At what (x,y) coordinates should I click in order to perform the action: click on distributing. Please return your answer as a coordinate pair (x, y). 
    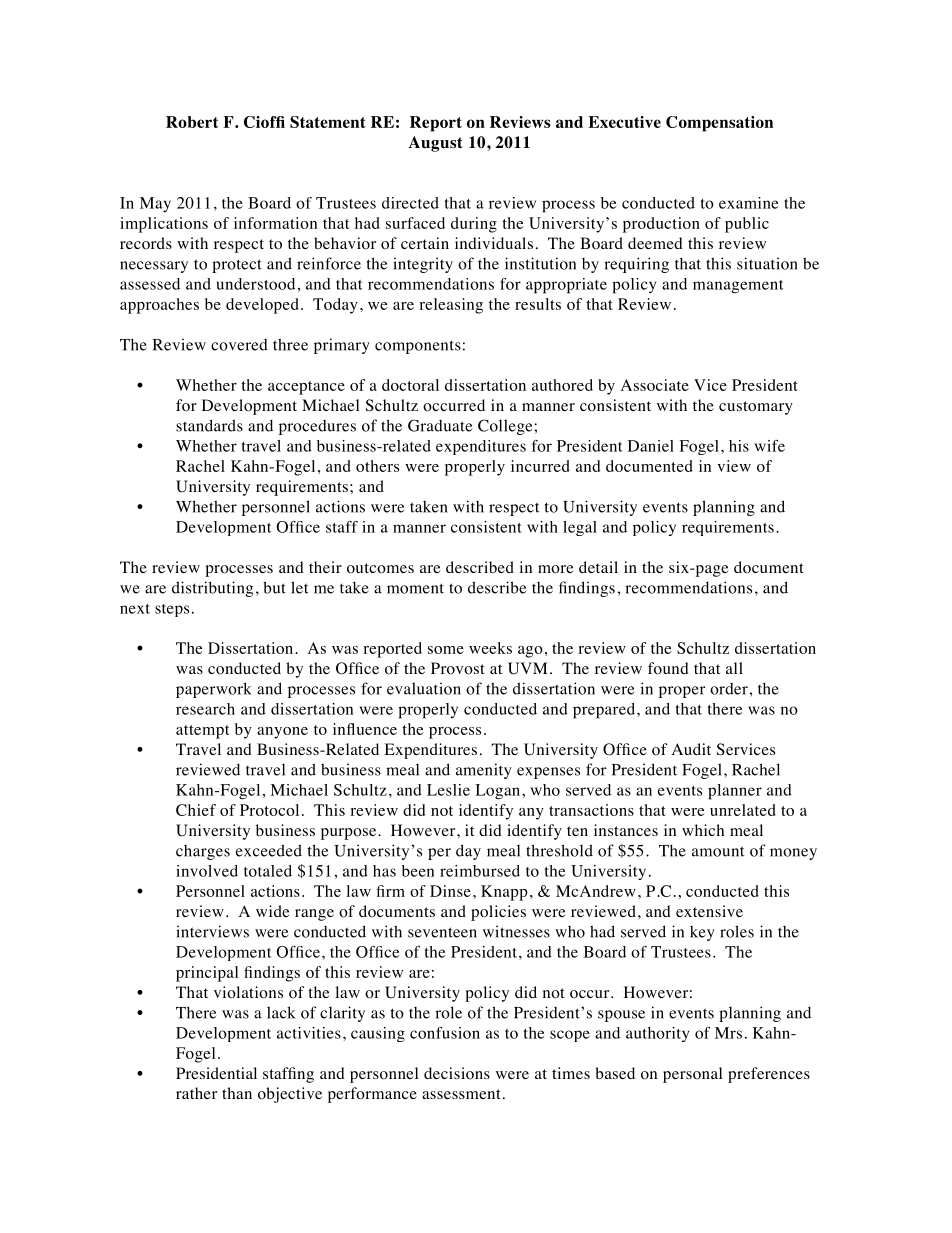
    Looking at the image, I should click on (212, 589).
